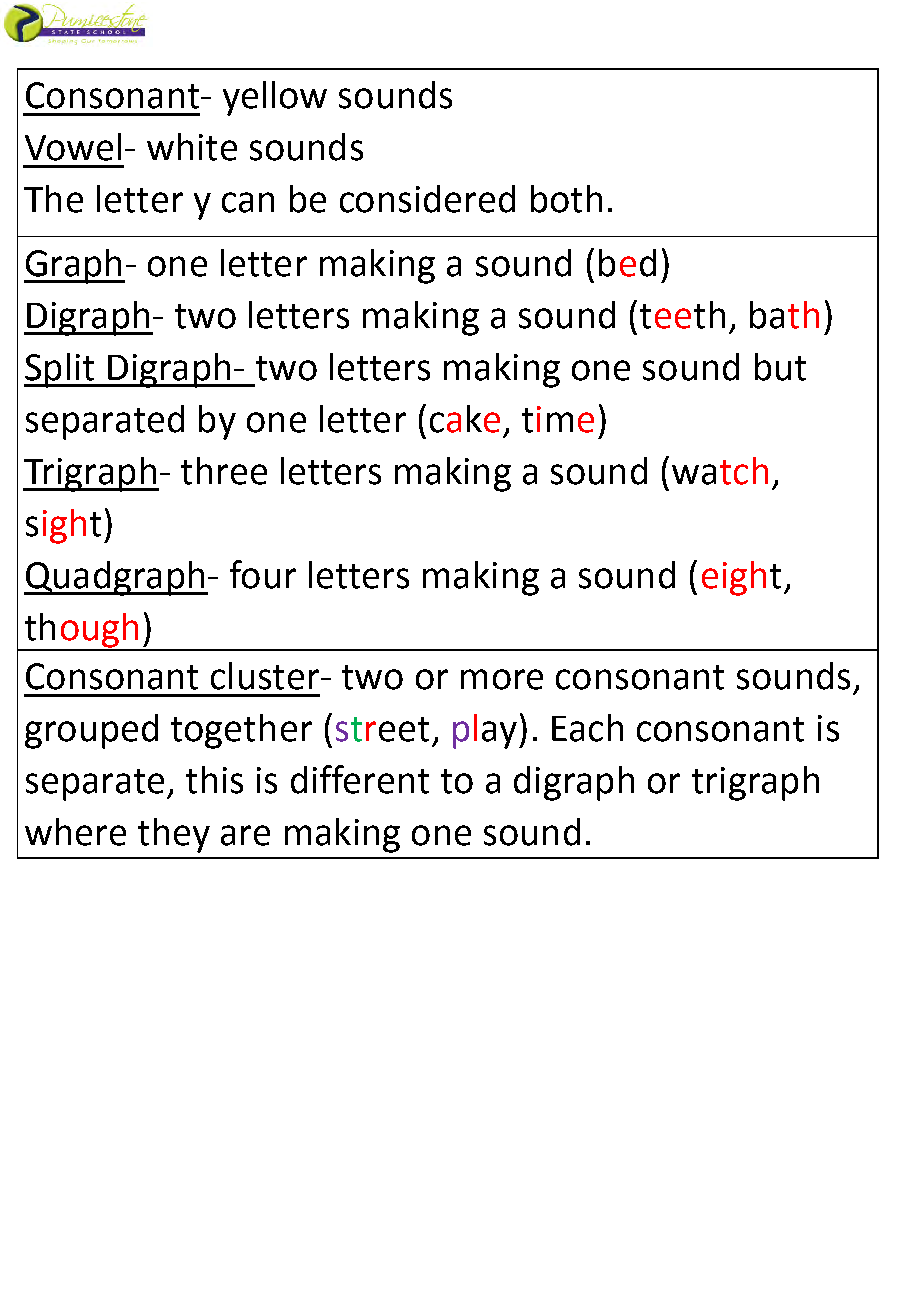 The height and width of the page is (1316, 911). What do you see at coordinates (63, 526) in the page?
I see `sight` at bounding box center [63, 526].
